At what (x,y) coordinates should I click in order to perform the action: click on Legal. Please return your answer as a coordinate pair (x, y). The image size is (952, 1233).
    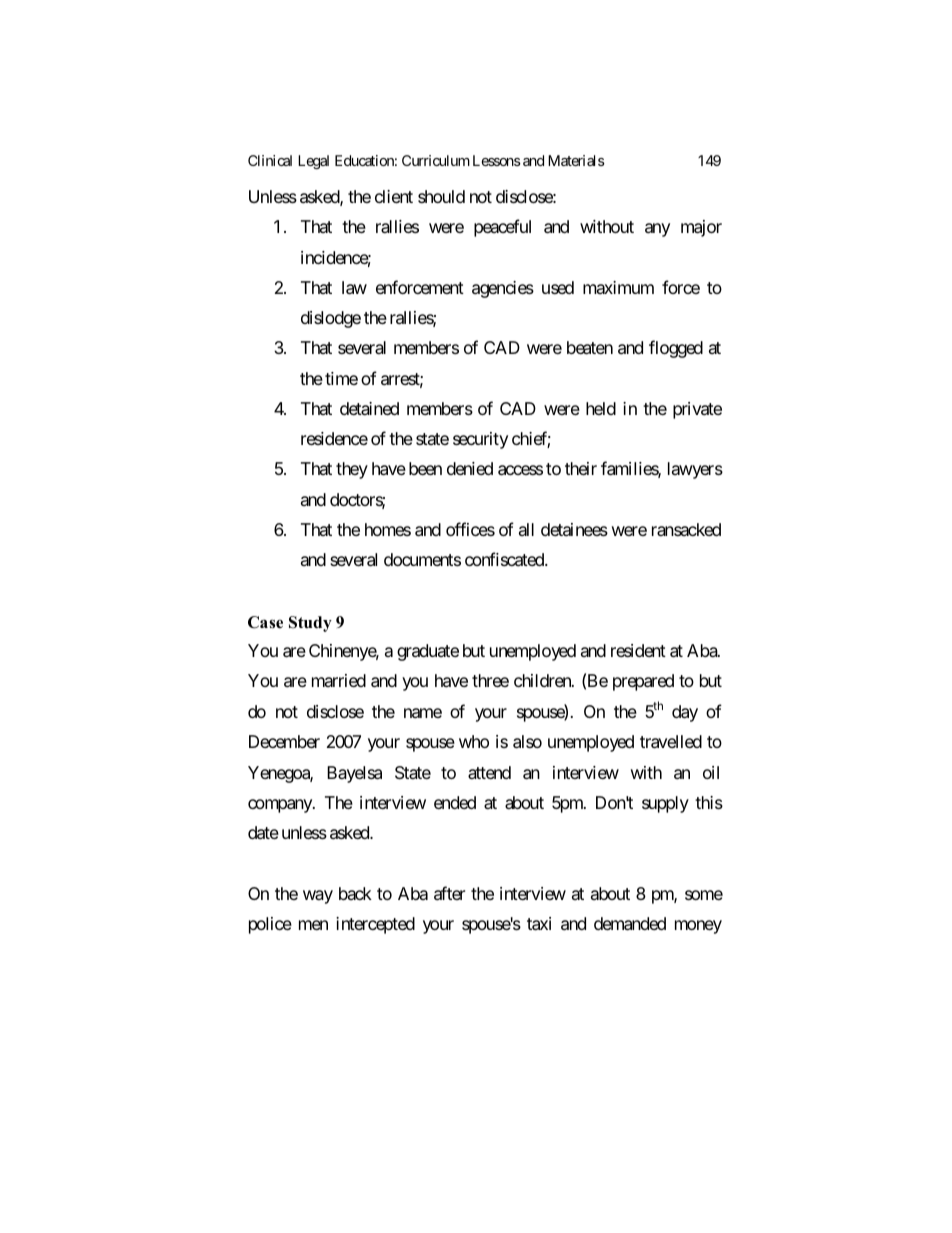
    Looking at the image, I should click on (313, 162).
